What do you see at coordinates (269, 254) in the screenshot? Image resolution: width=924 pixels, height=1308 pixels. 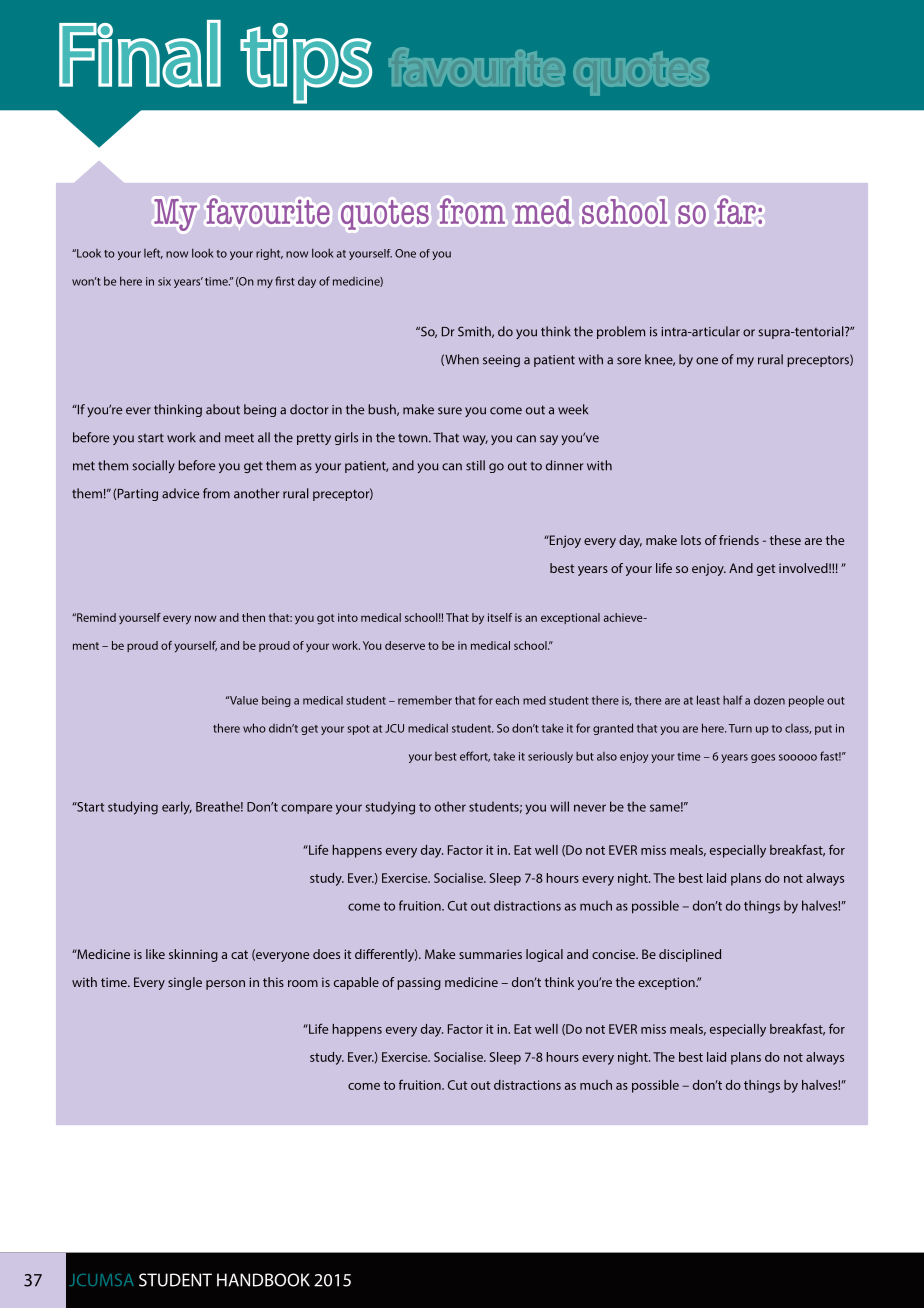 I see `right` at bounding box center [269, 254].
